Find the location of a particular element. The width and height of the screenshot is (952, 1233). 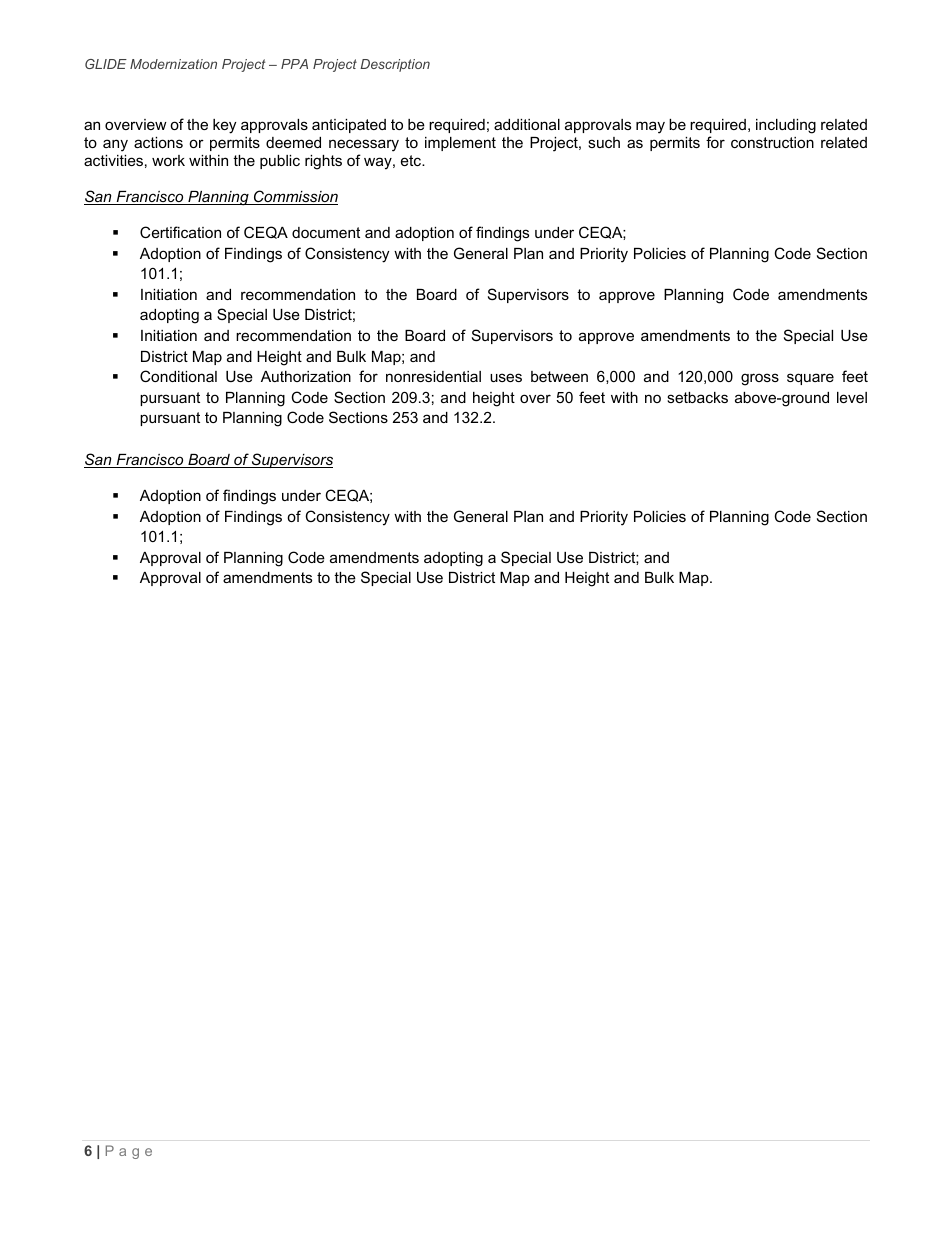

Page is located at coordinates (129, 1152).
